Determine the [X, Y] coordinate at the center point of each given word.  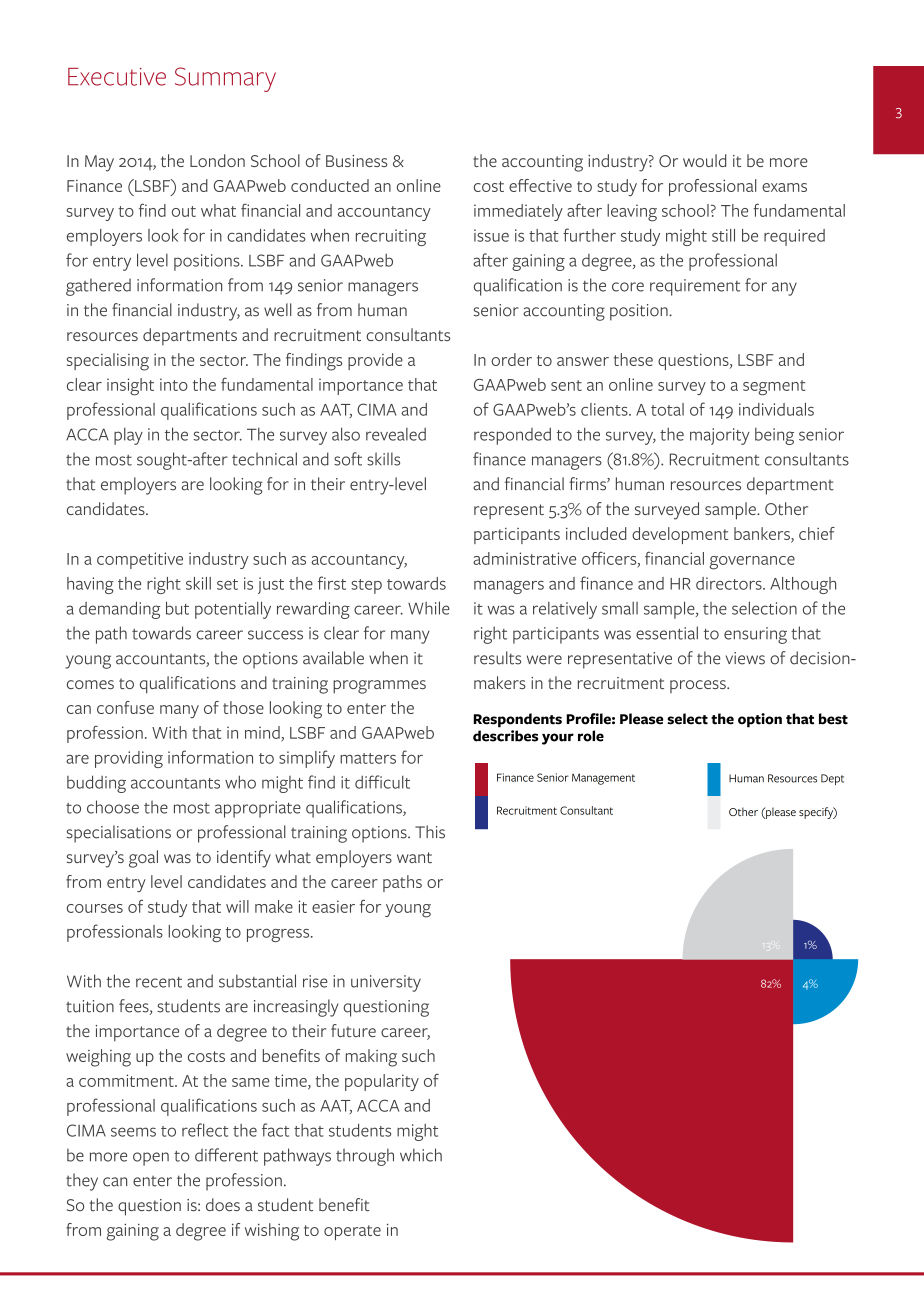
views [745, 658]
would [704, 160]
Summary [225, 79]
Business [357, 161]
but [177, 608]
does [223, 1204]
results [497, 658]
